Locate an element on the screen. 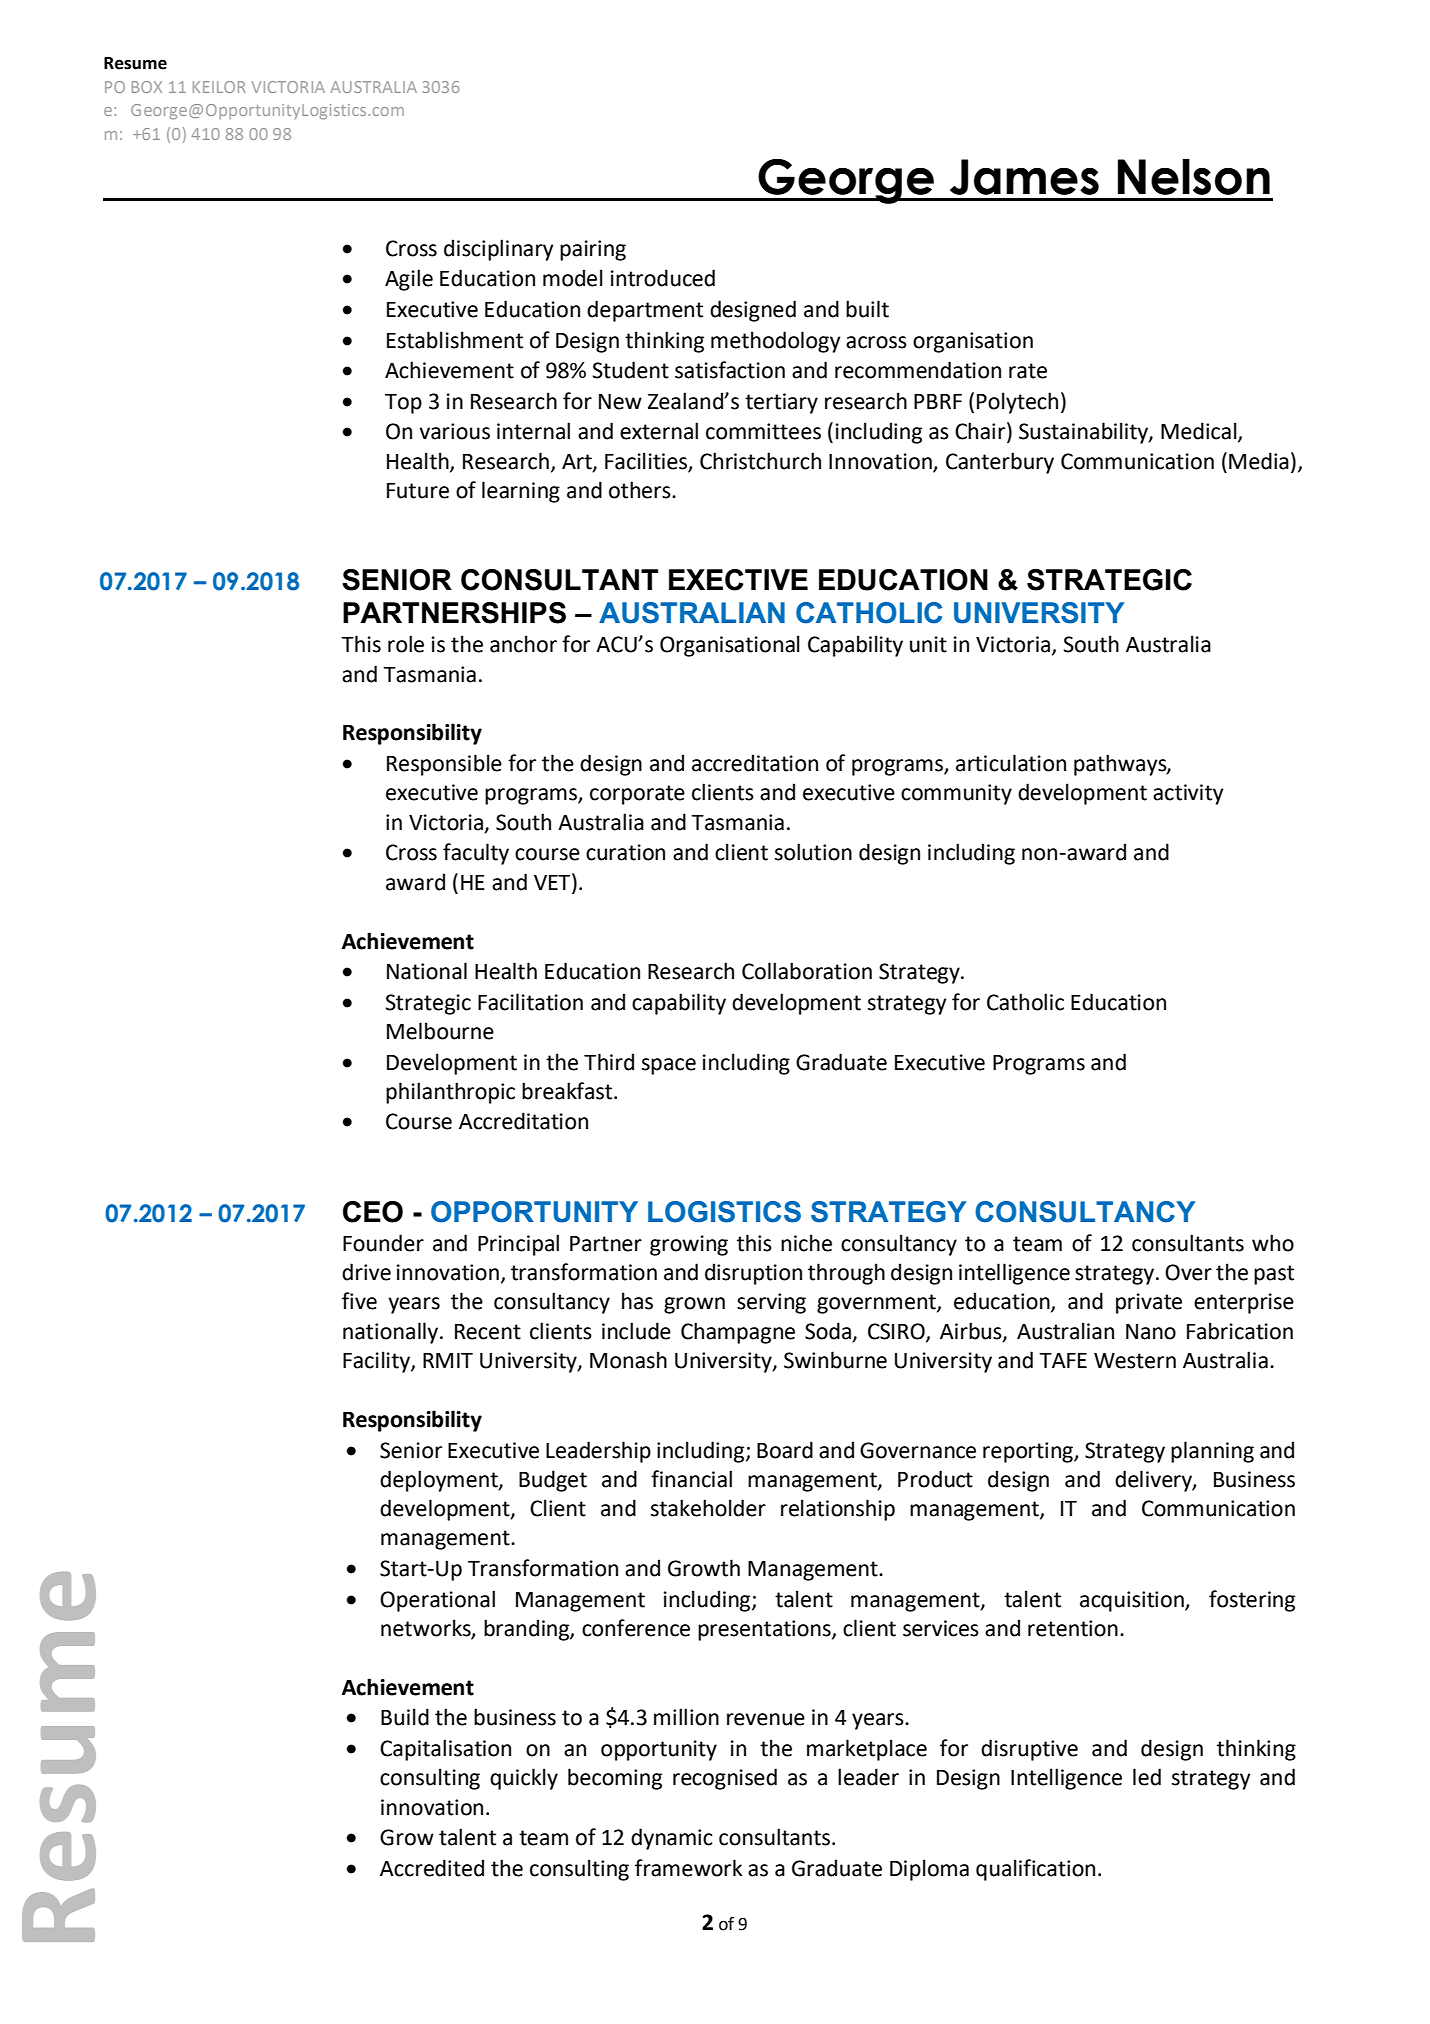 Image resolution: width=1430 pixels, height=2024 pixels. Future is located at coordinates (418, 491).
